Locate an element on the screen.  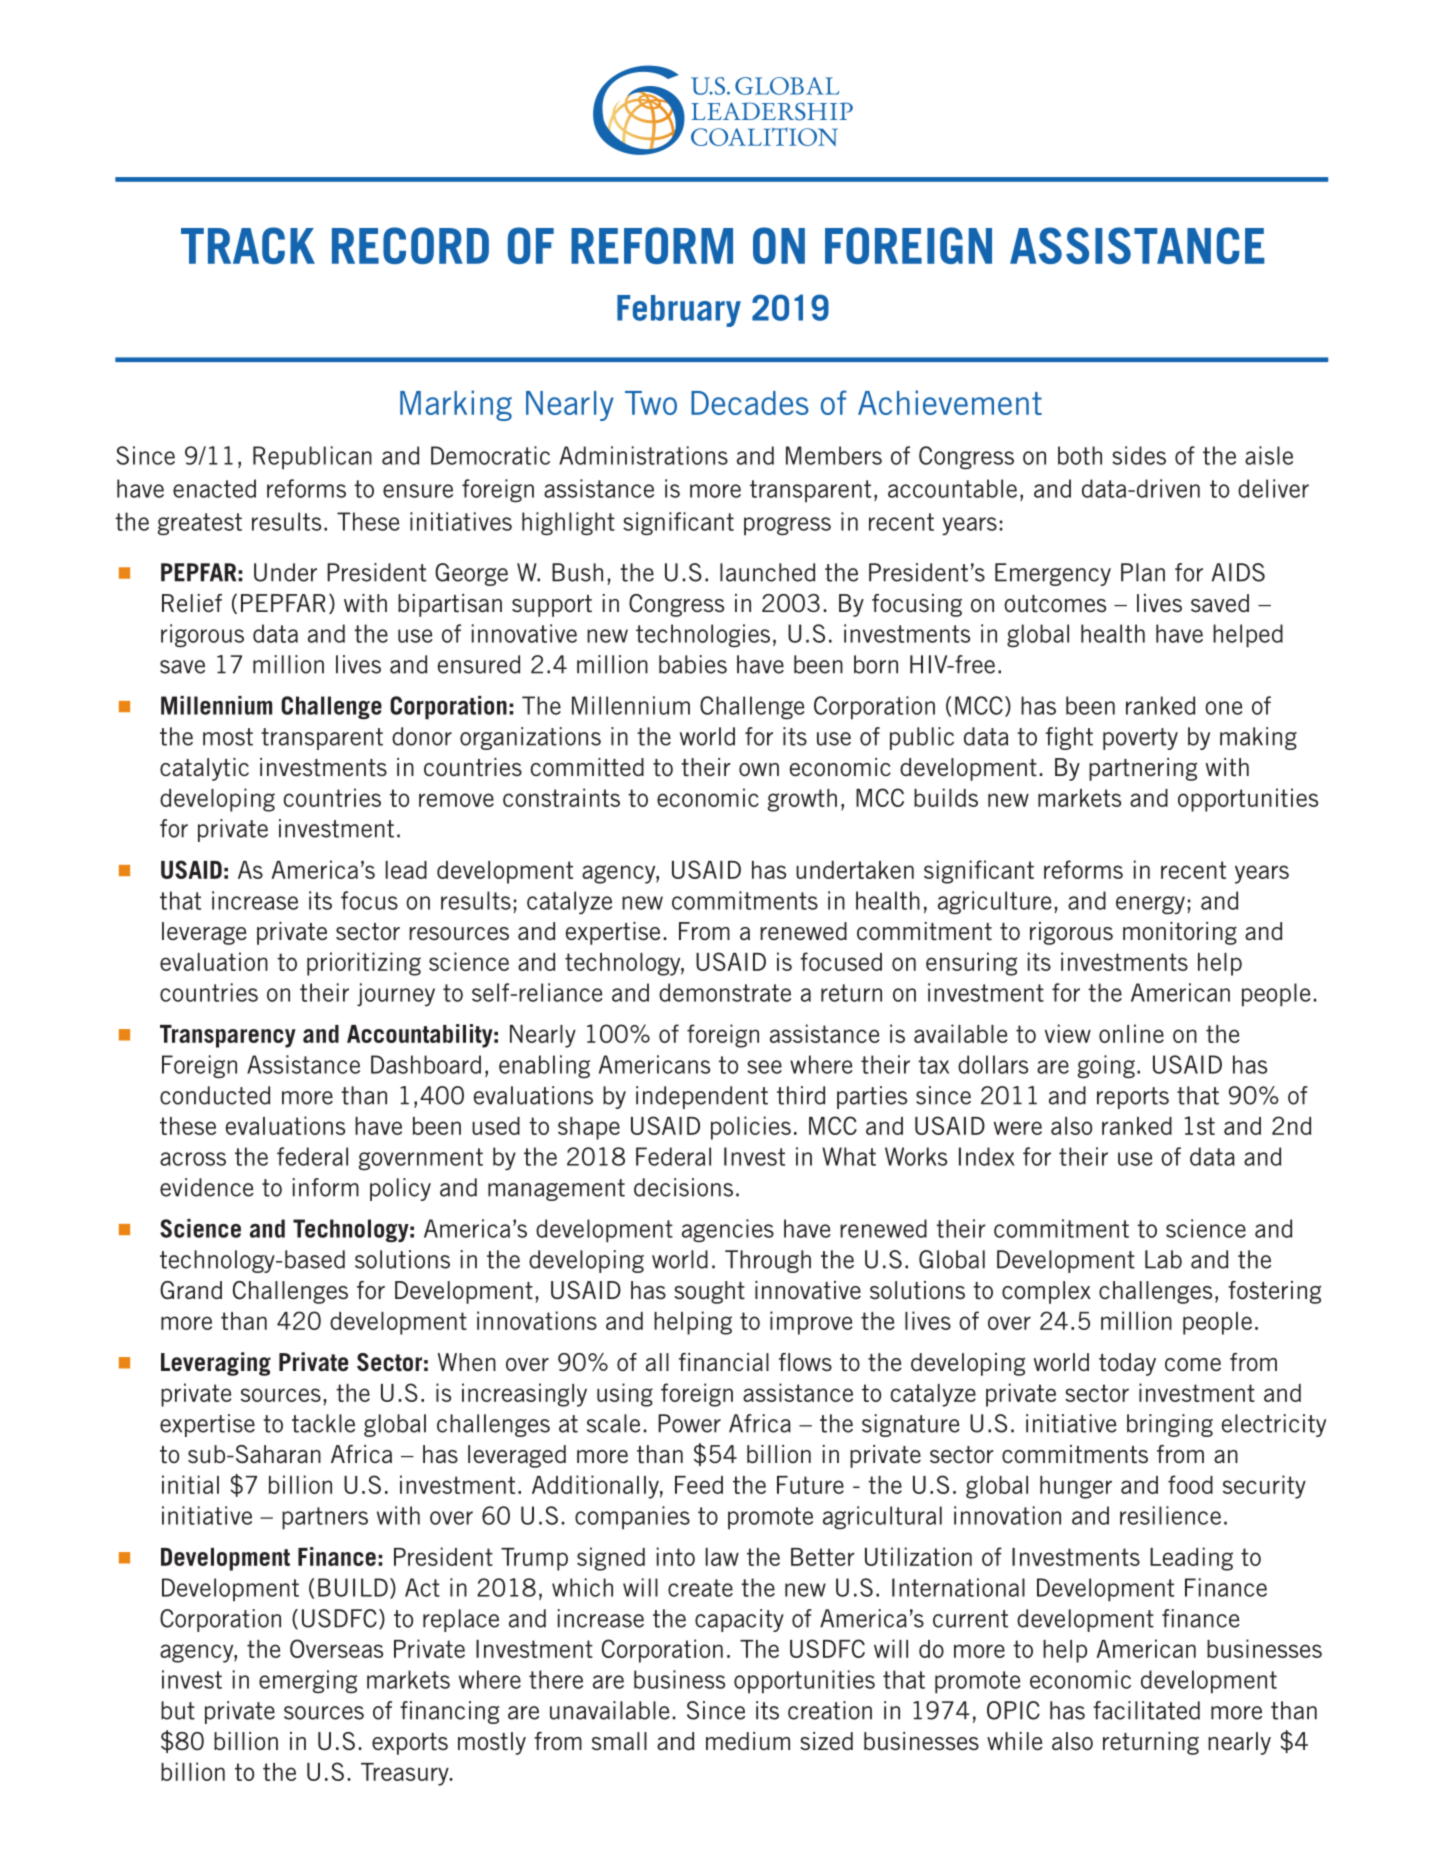
partnering is located at coordinates (1143, 769).
